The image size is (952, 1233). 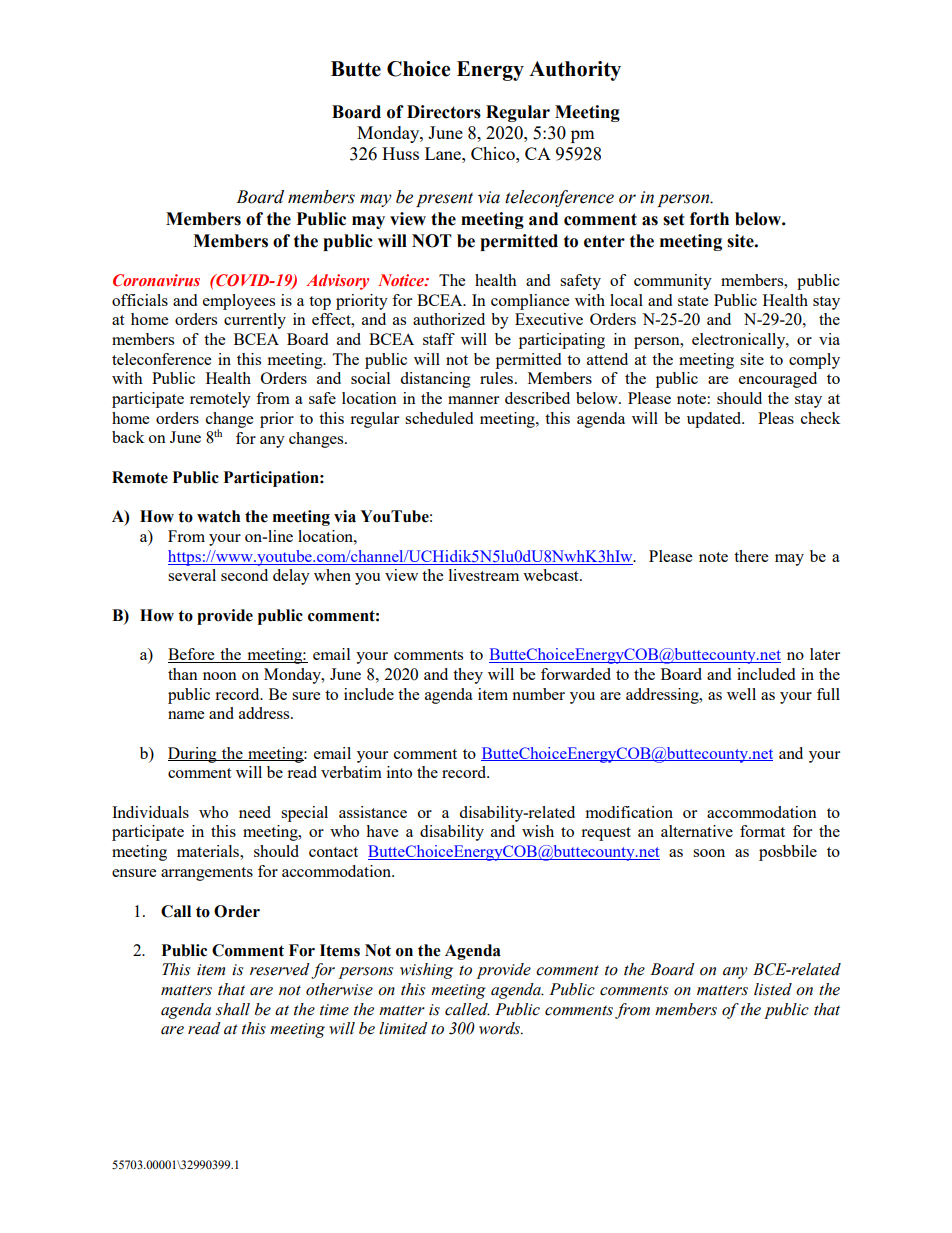 I want to click on listed, so click(x=773, y=989).
